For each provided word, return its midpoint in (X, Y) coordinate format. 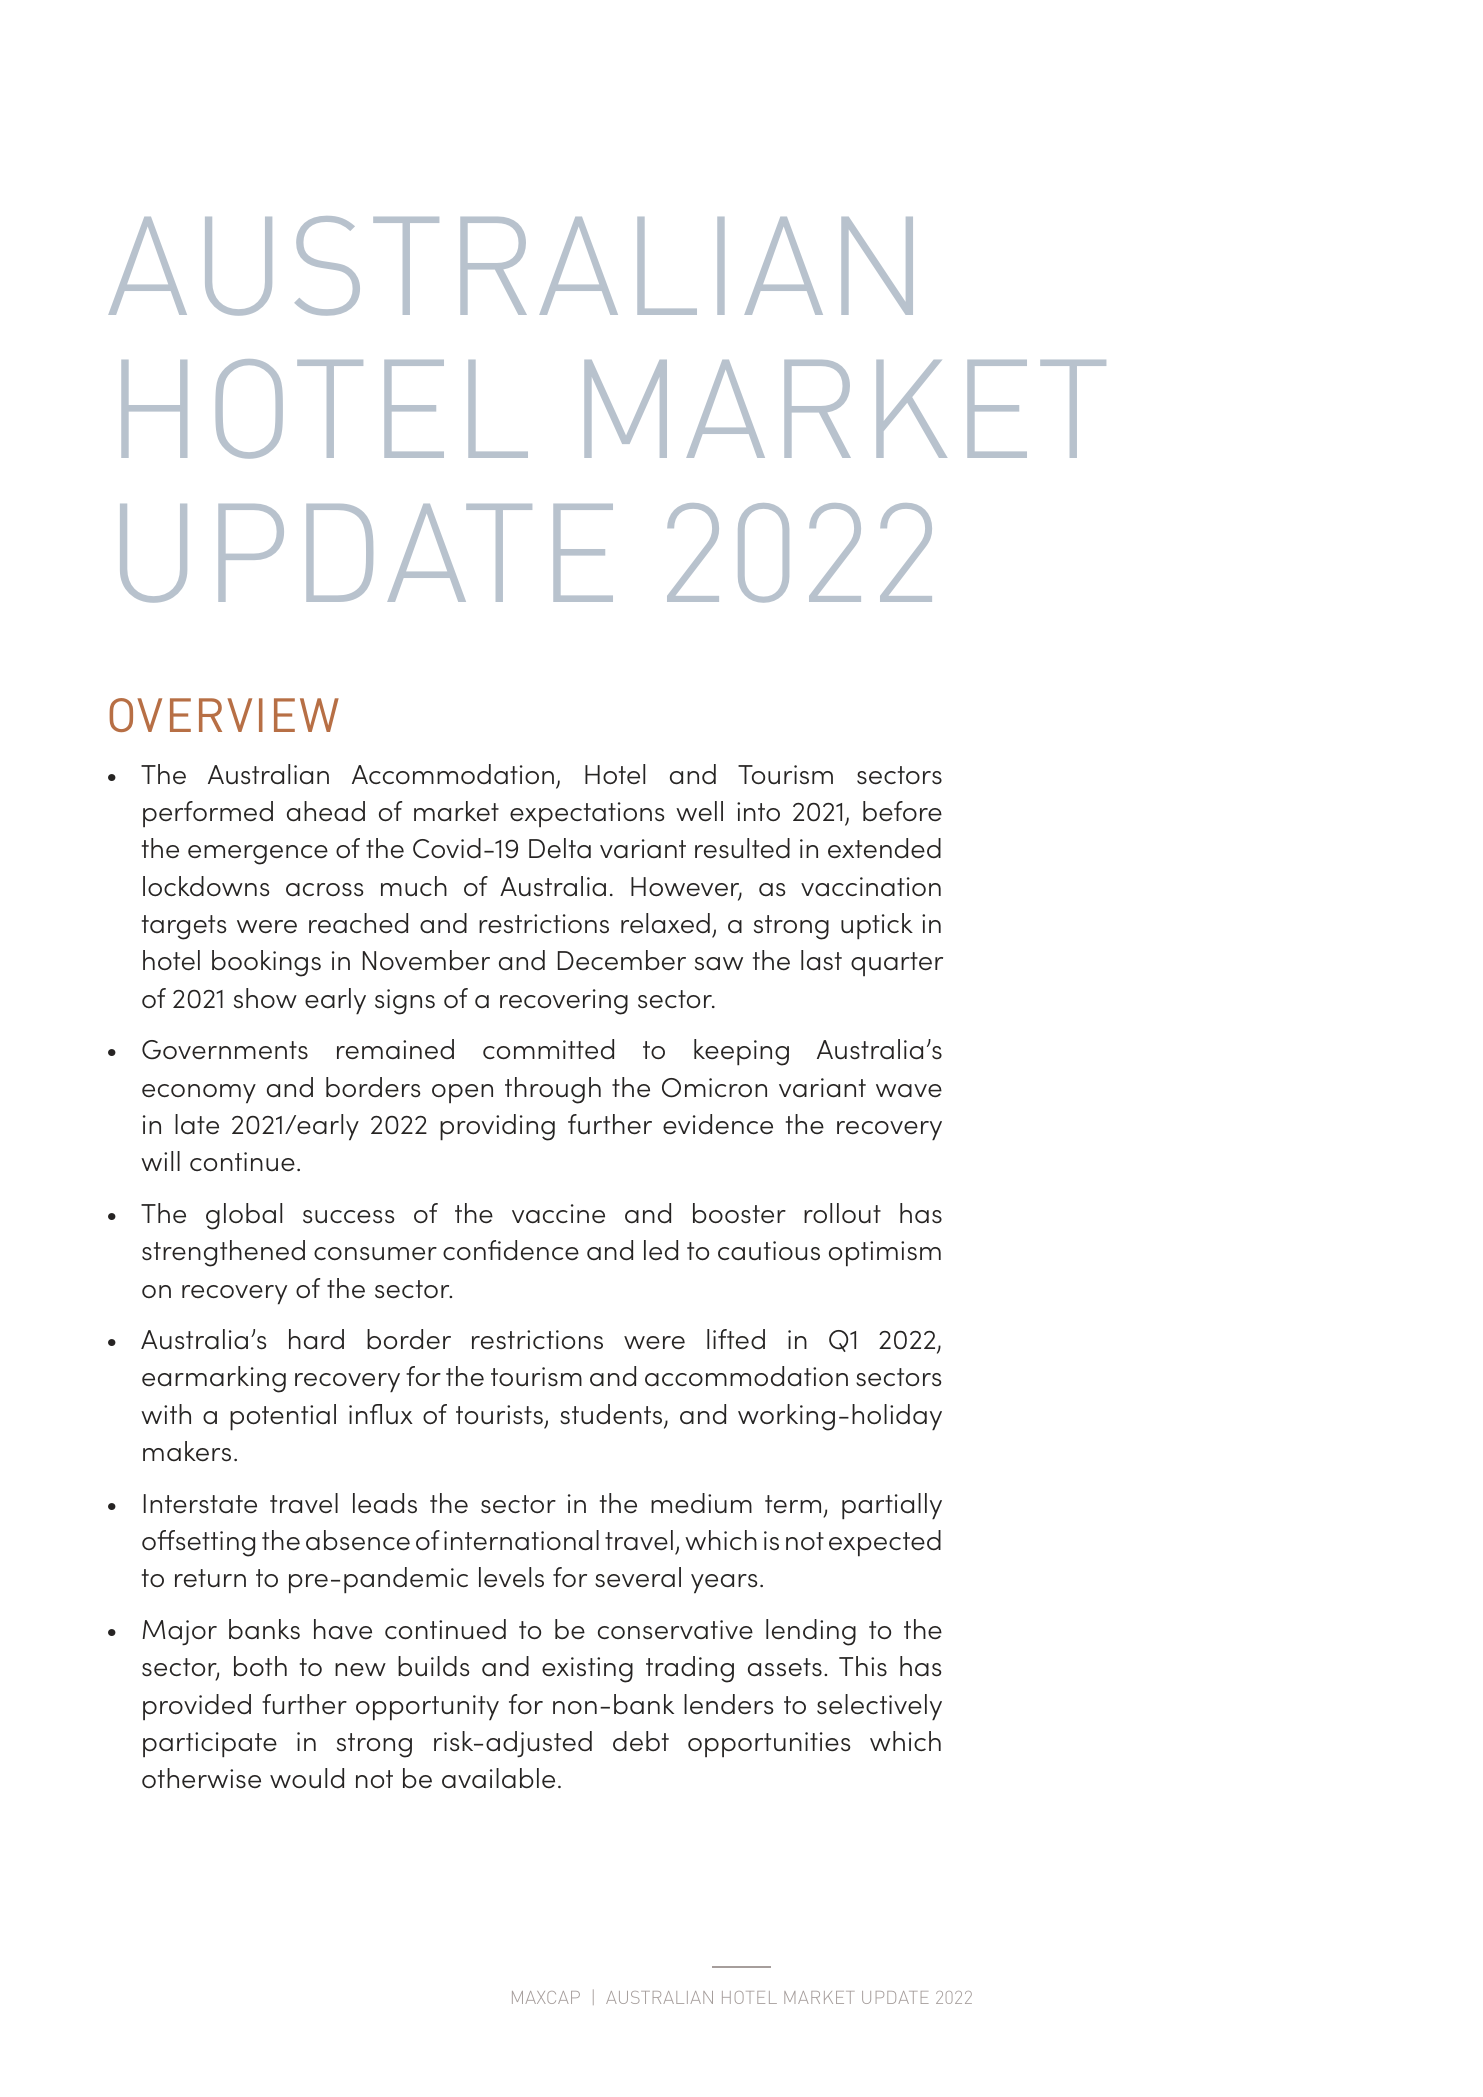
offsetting (198, 1543)
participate (210, 1744)
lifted (736, 1339)
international (521, 1540)
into (758, 811)
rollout (842, 1213)
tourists (499, 1414)
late (197, 1124)
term (793, 1504)
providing (497, 1127)
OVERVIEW (224, 715)
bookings (266, 963)
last (821, 960)
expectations (587, 814)
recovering (564, 1002)
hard (316, 1339)
